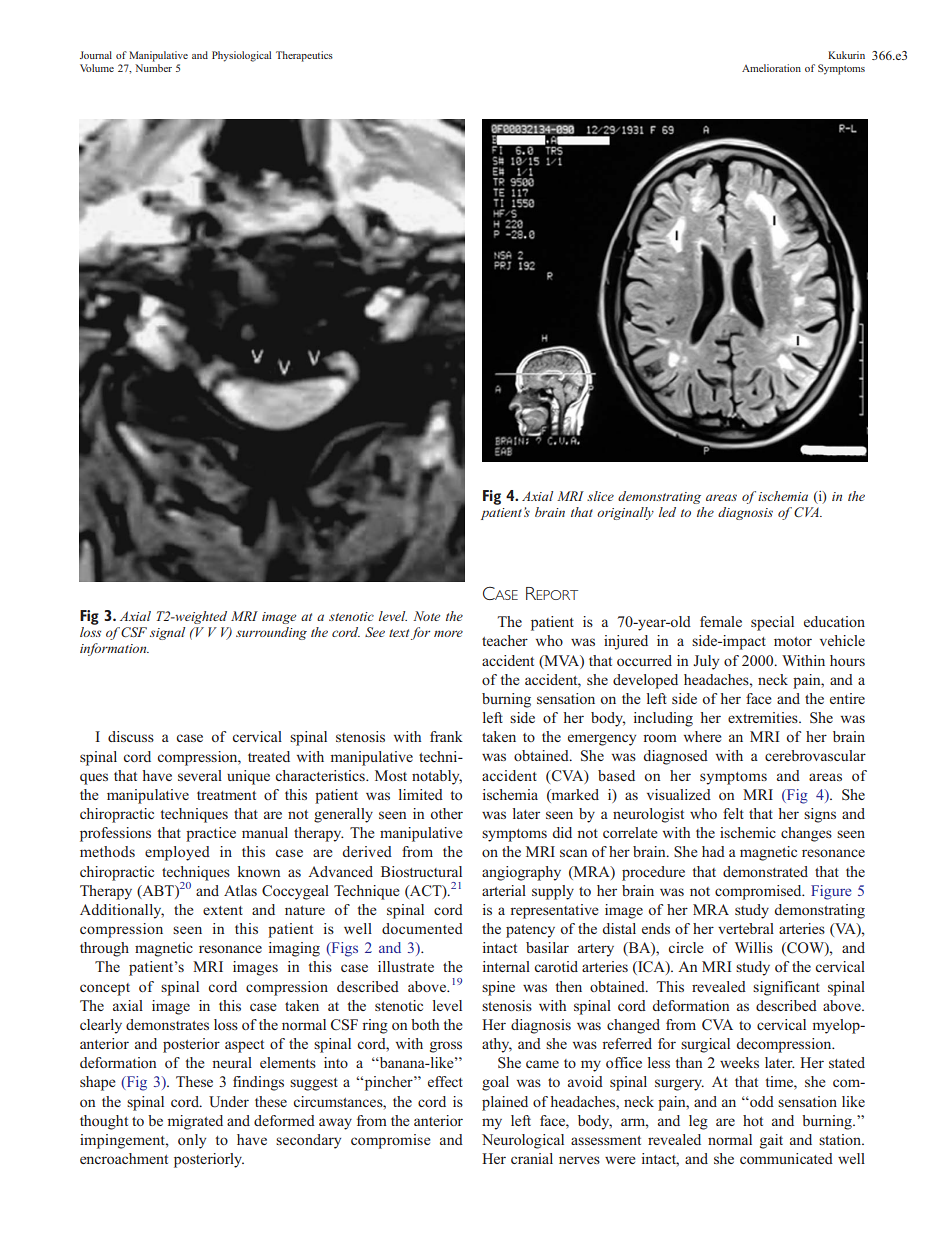 The height and width of the page is (1256, 952). Describe the element at coordinates (600, 496) in the page. I see `slice` at that location.
